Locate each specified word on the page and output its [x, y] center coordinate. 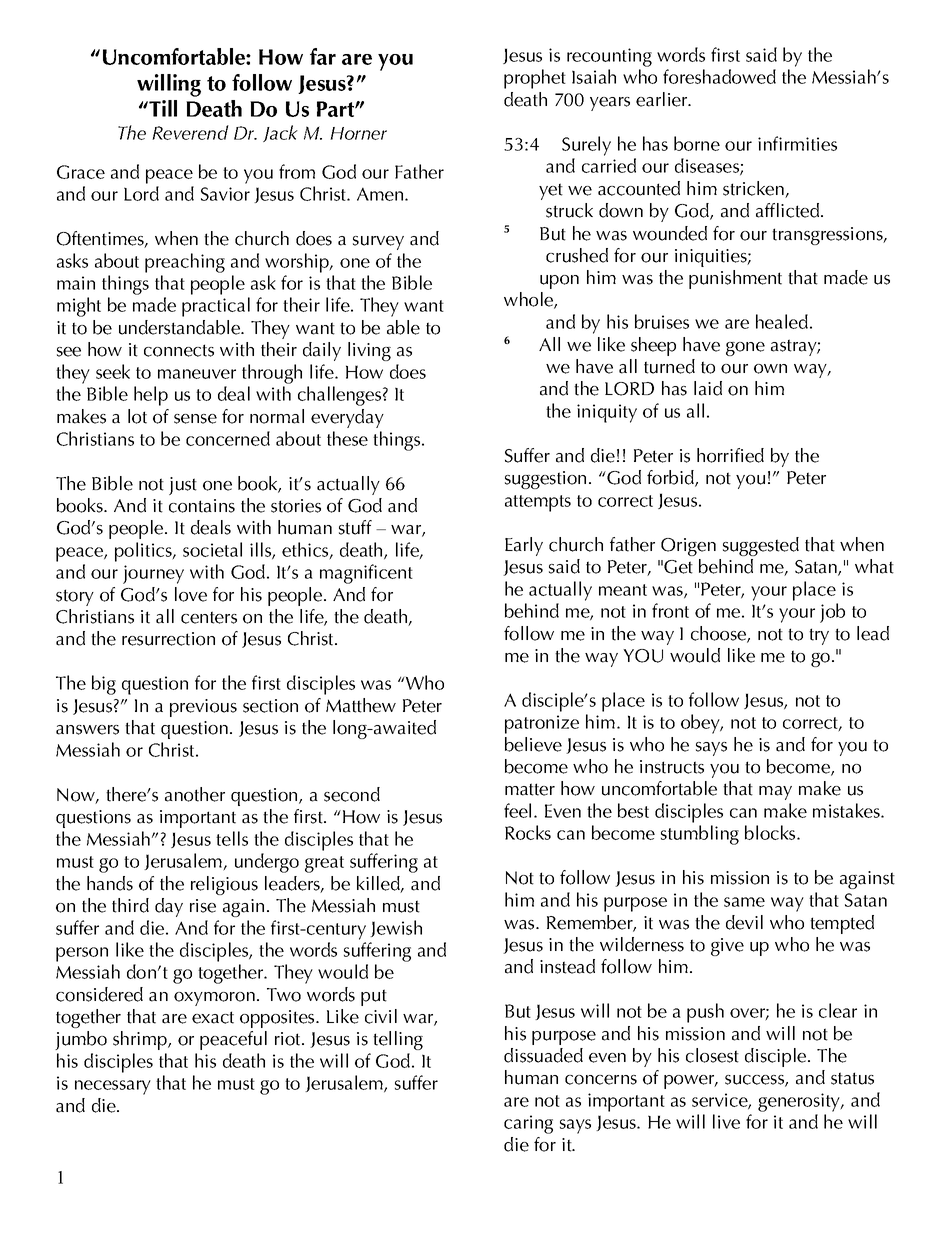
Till [162, 108]
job [832, 613]
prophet [535, 79]
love [191, 594]
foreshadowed [719, 76]
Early [524, 546]
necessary [113, 1087]
